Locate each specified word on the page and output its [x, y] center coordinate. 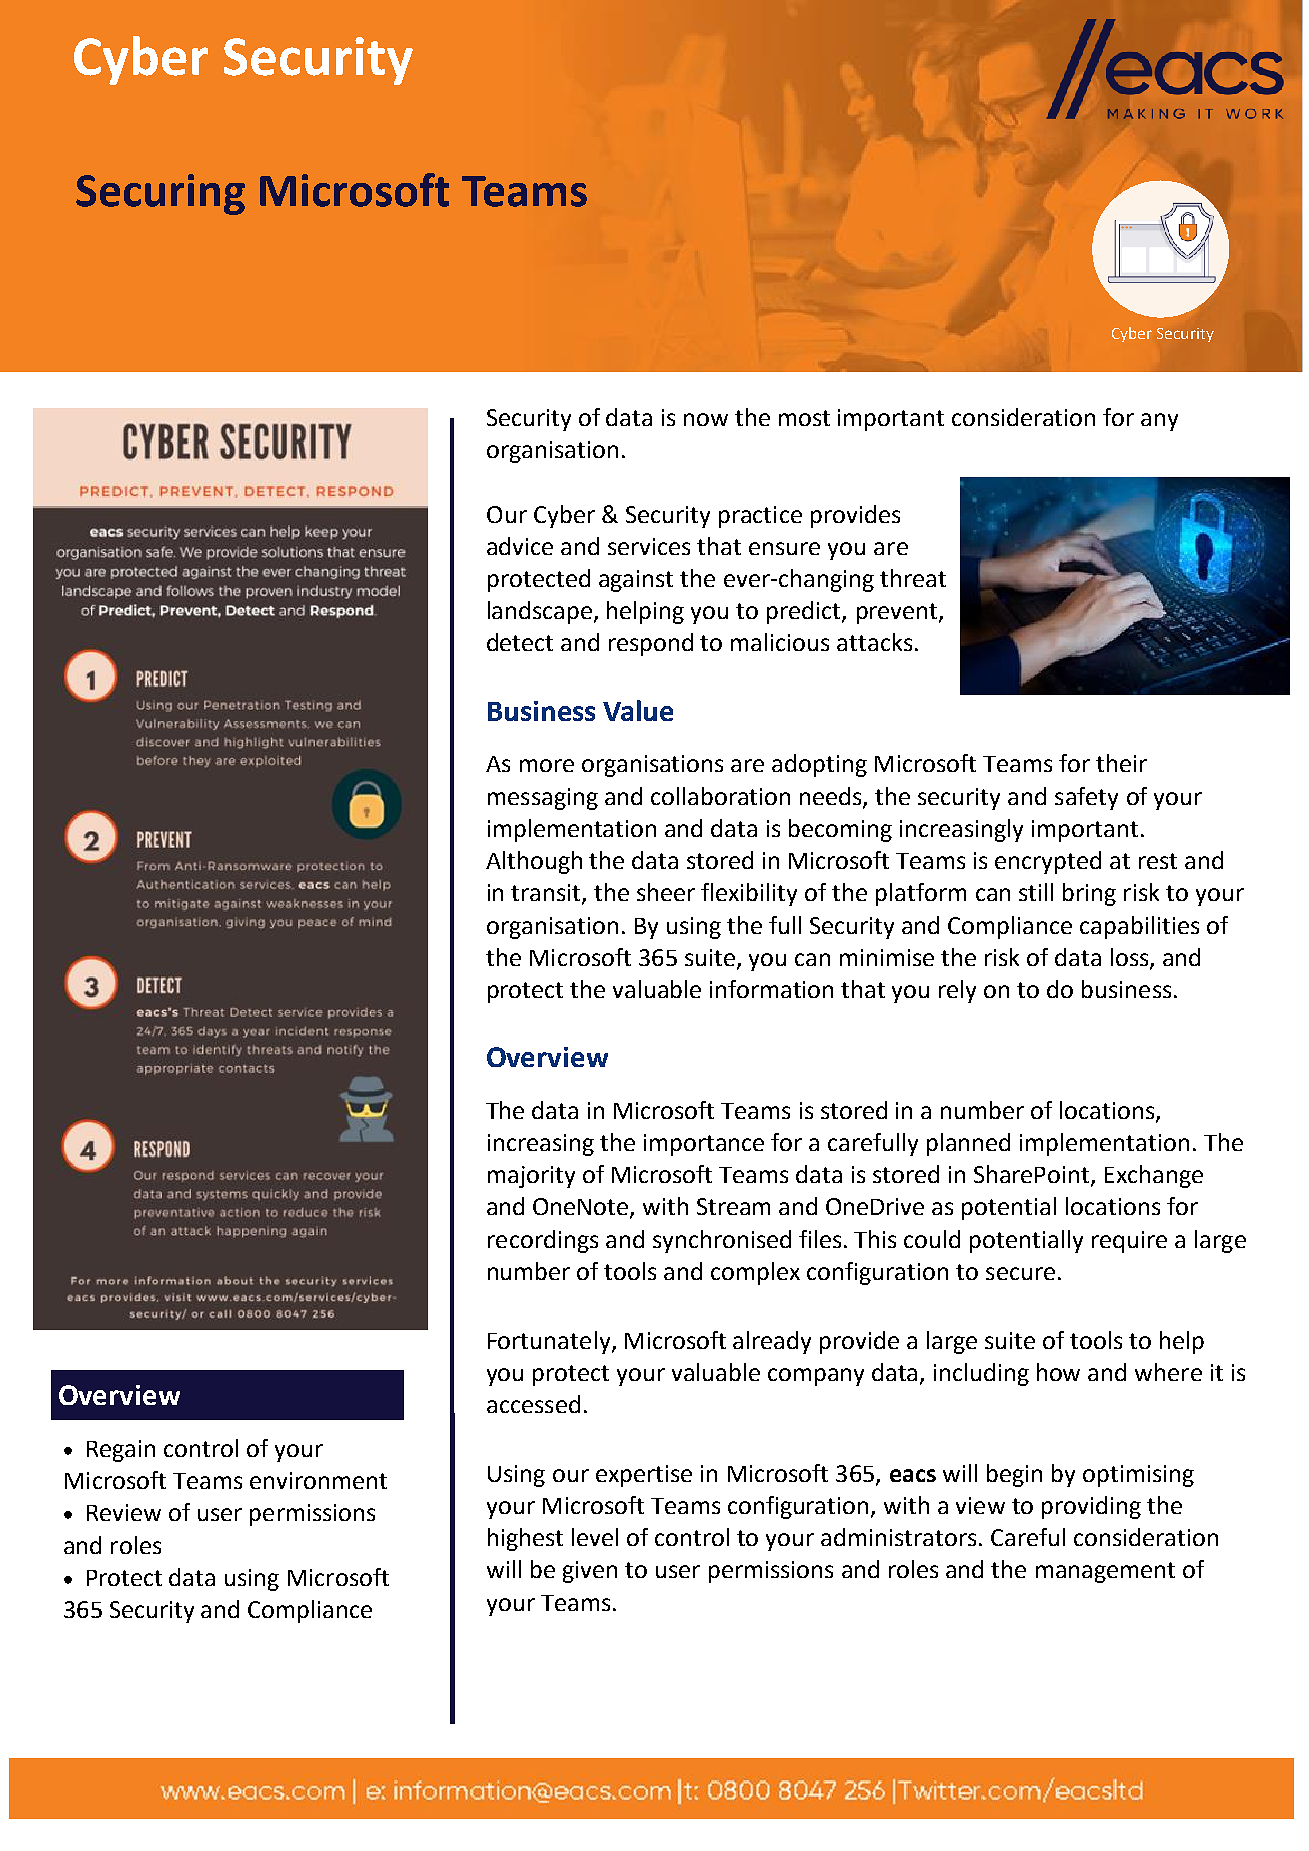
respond [651, 644]
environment [318, 1480]
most [804, 418]
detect [520, 642]
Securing [160, 194]
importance [704, 1145]
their [1121, 763]
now [706, 419]
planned [968, 1144]
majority [531, 1177]
